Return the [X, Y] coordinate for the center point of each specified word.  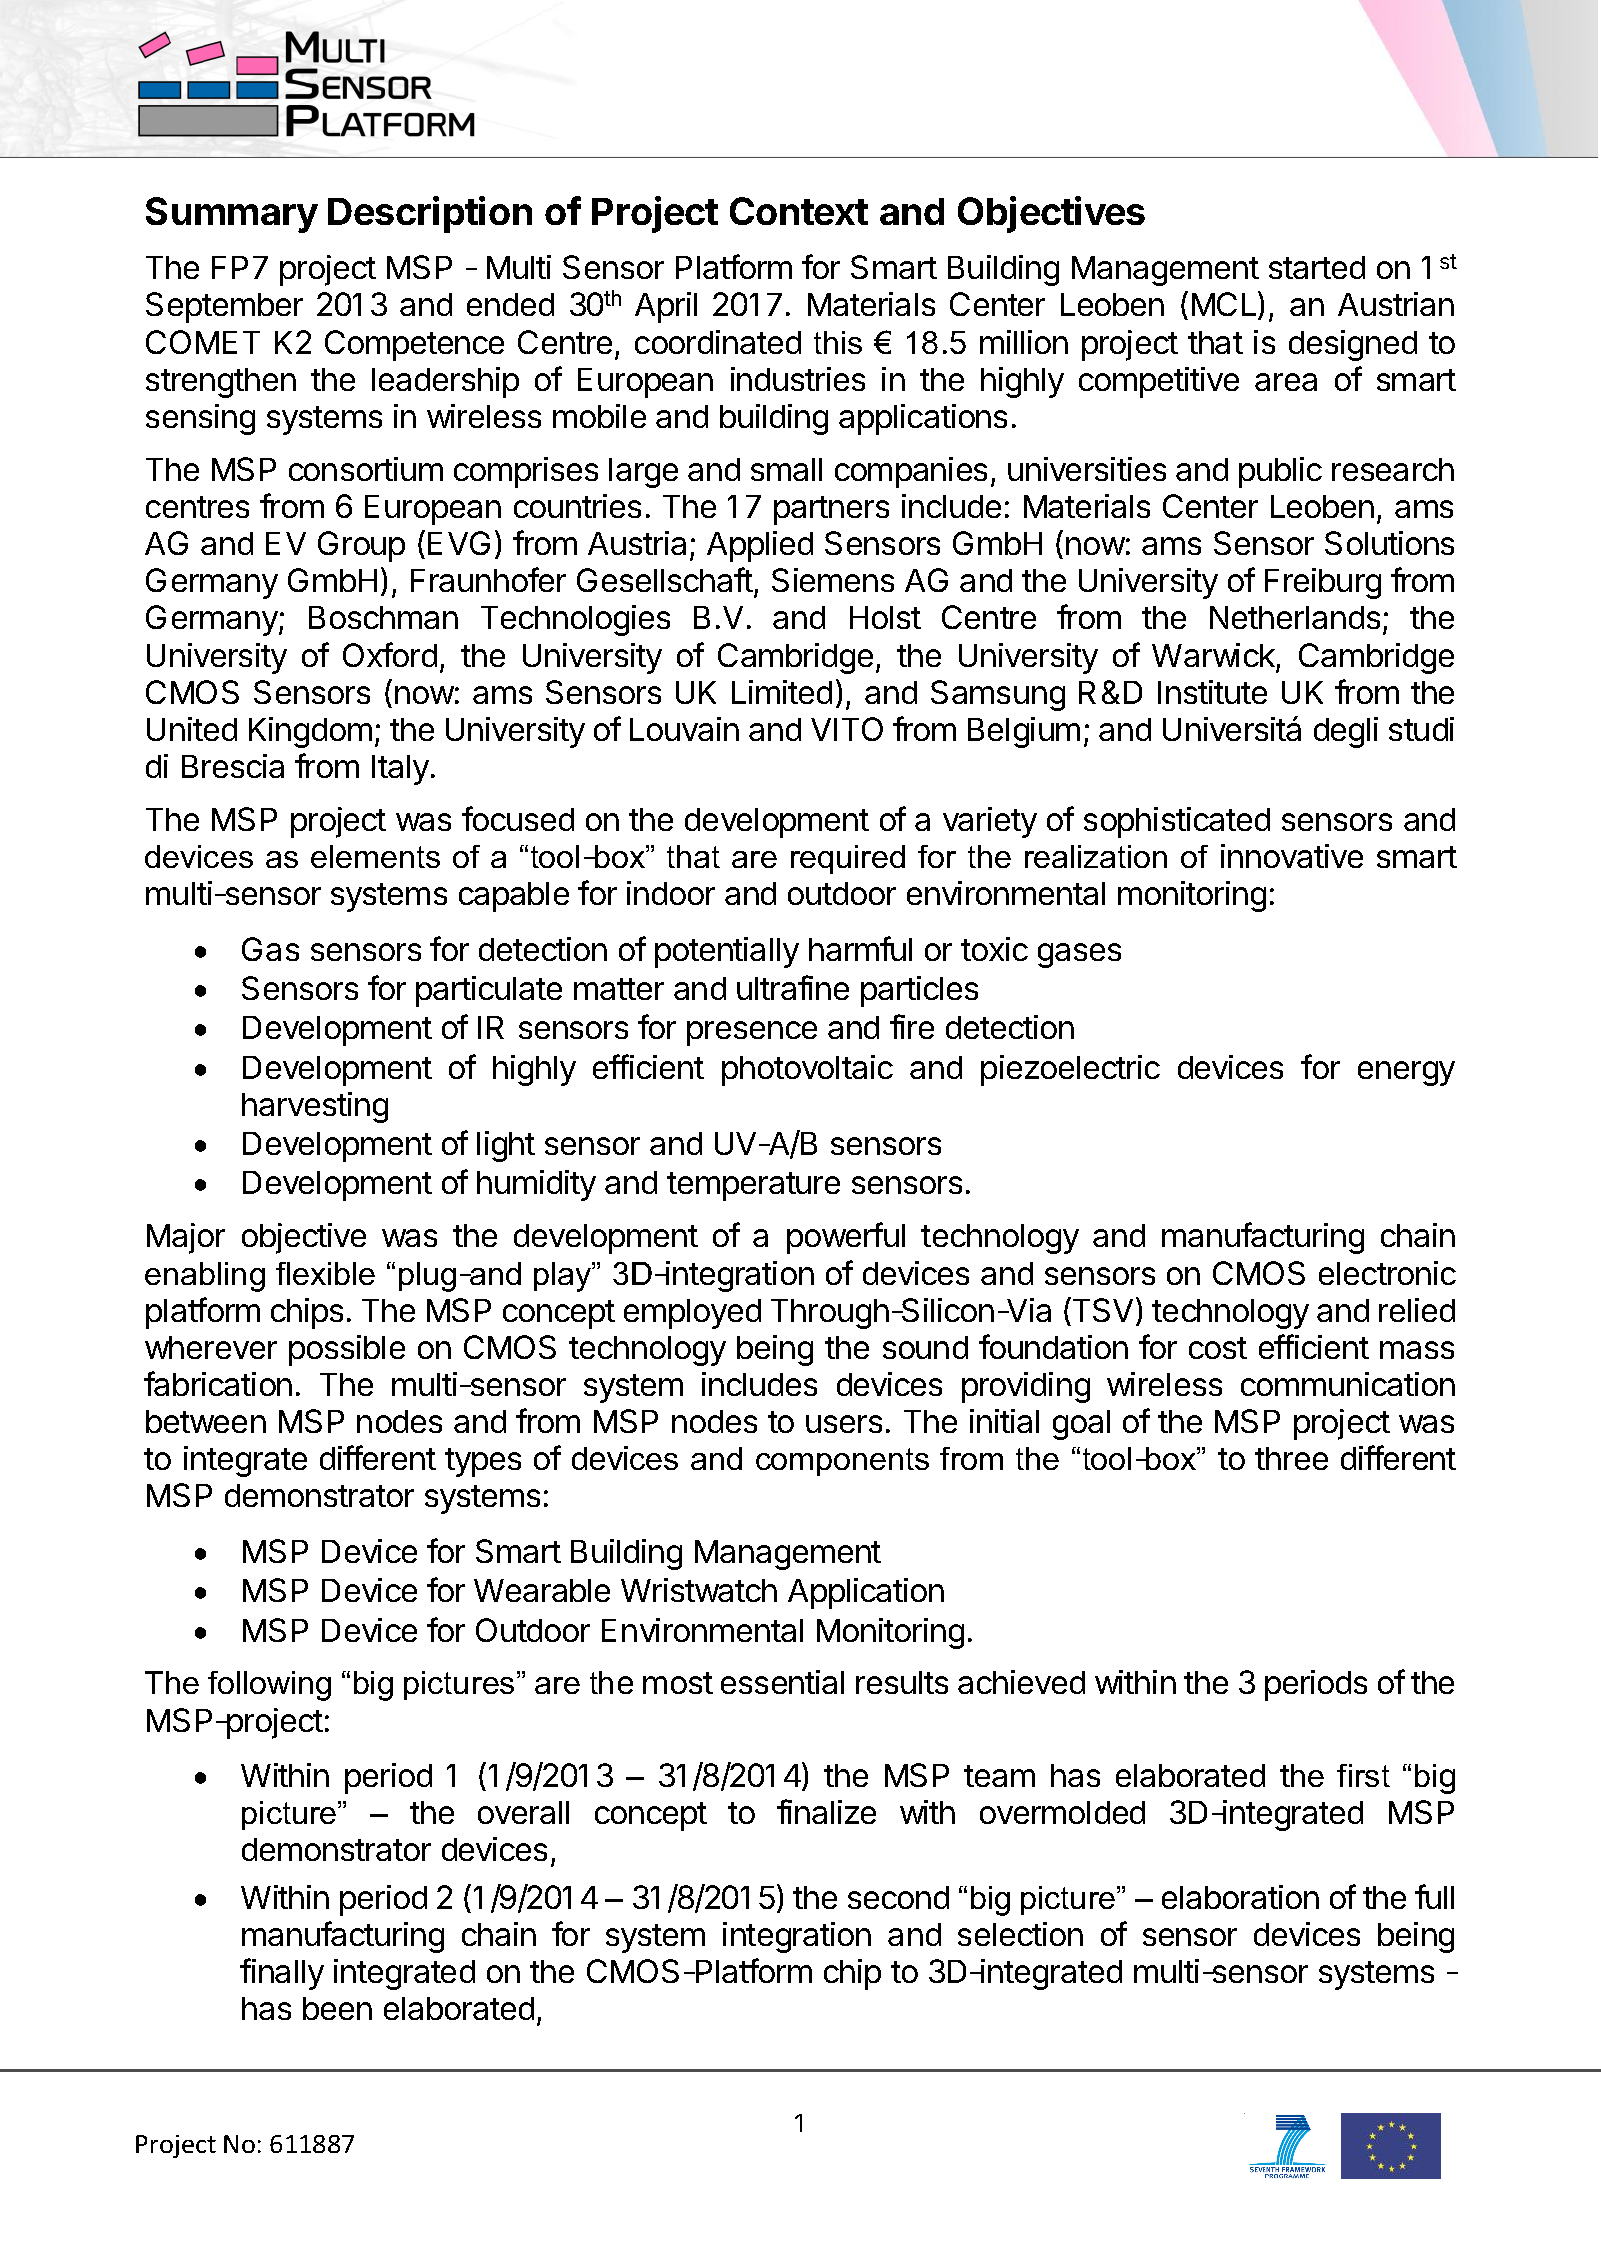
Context [799, 211]
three [1291, 1458]
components [842, 1462]
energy [1406, 1073]
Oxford [390, 654]
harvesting [315, 1107]
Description [430, 214]
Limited [782, 692]
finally [282, 1974]
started [1317, 267]
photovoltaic [807, 1070]
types [483, 1462]
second [898, 1897]
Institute [1212, 692]
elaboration [1240, 1897]
